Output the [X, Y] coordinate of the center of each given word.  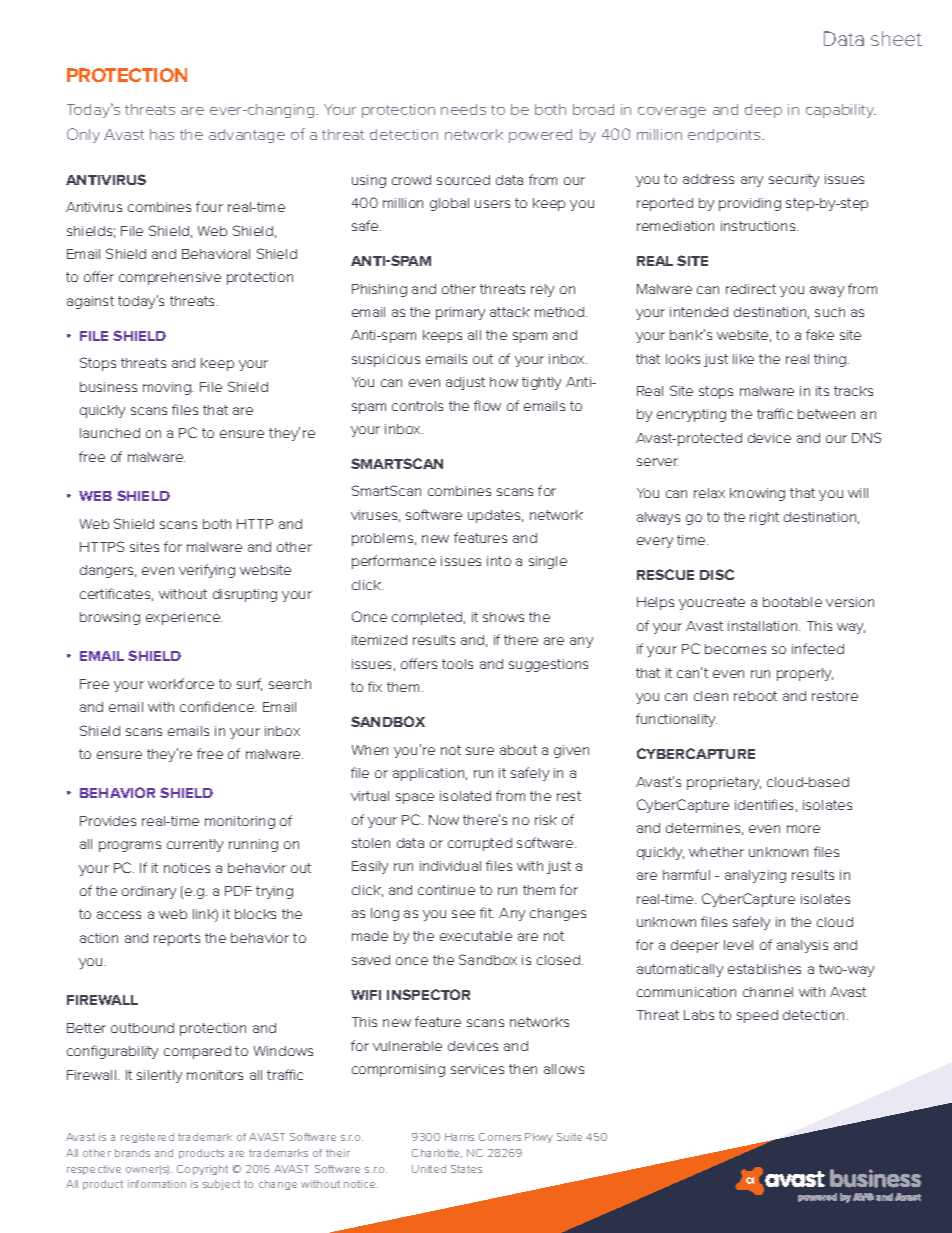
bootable [792, 602]
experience [184, 618]
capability [841, 111]
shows [503, 617]
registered [147, 1138]
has [162, 134]
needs [463, 109]
